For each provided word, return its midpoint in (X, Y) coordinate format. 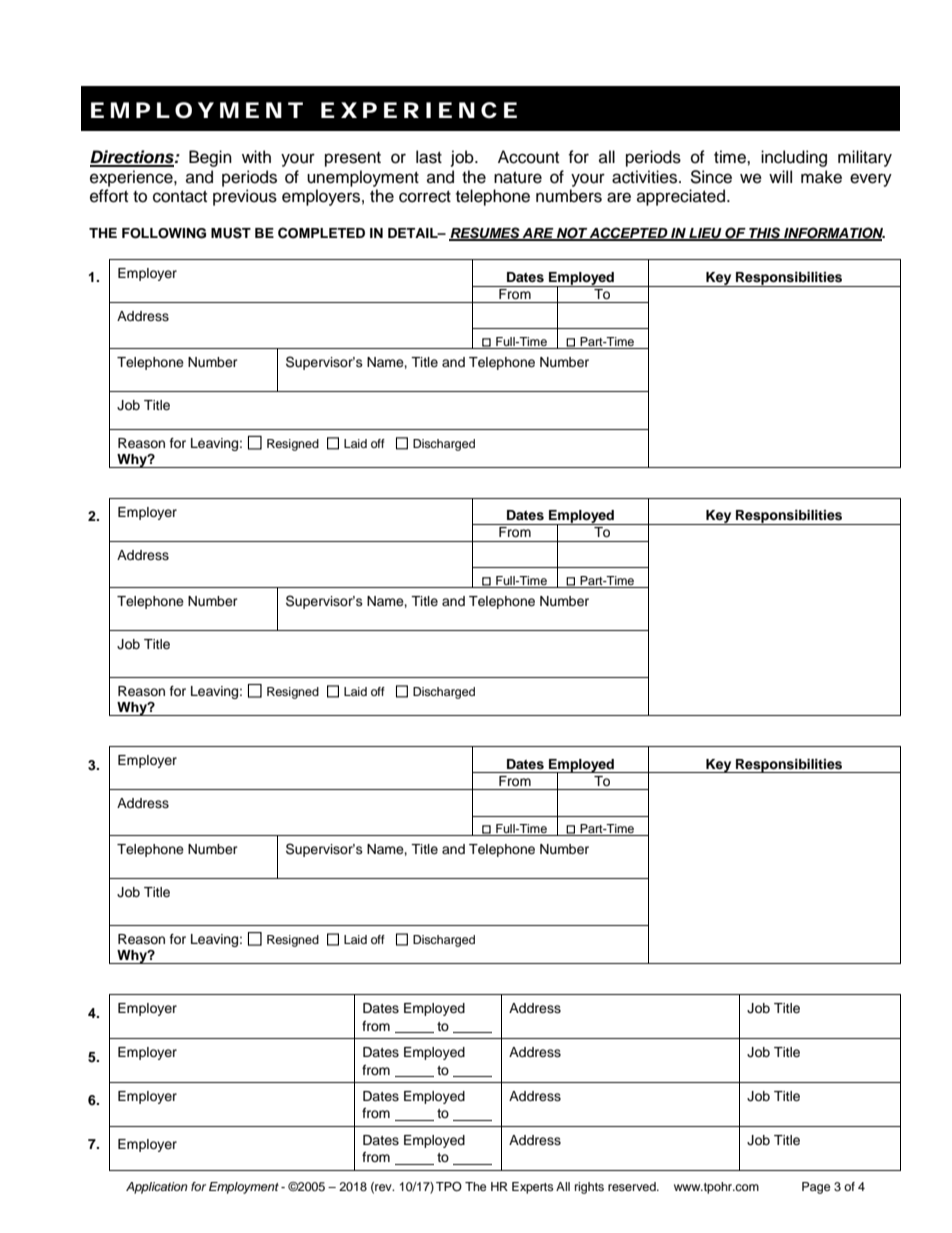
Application (157, 1188)
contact (180, 197)
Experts (533, 1188)
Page (816, 1188)
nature (518, 178)
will (780, 176)
